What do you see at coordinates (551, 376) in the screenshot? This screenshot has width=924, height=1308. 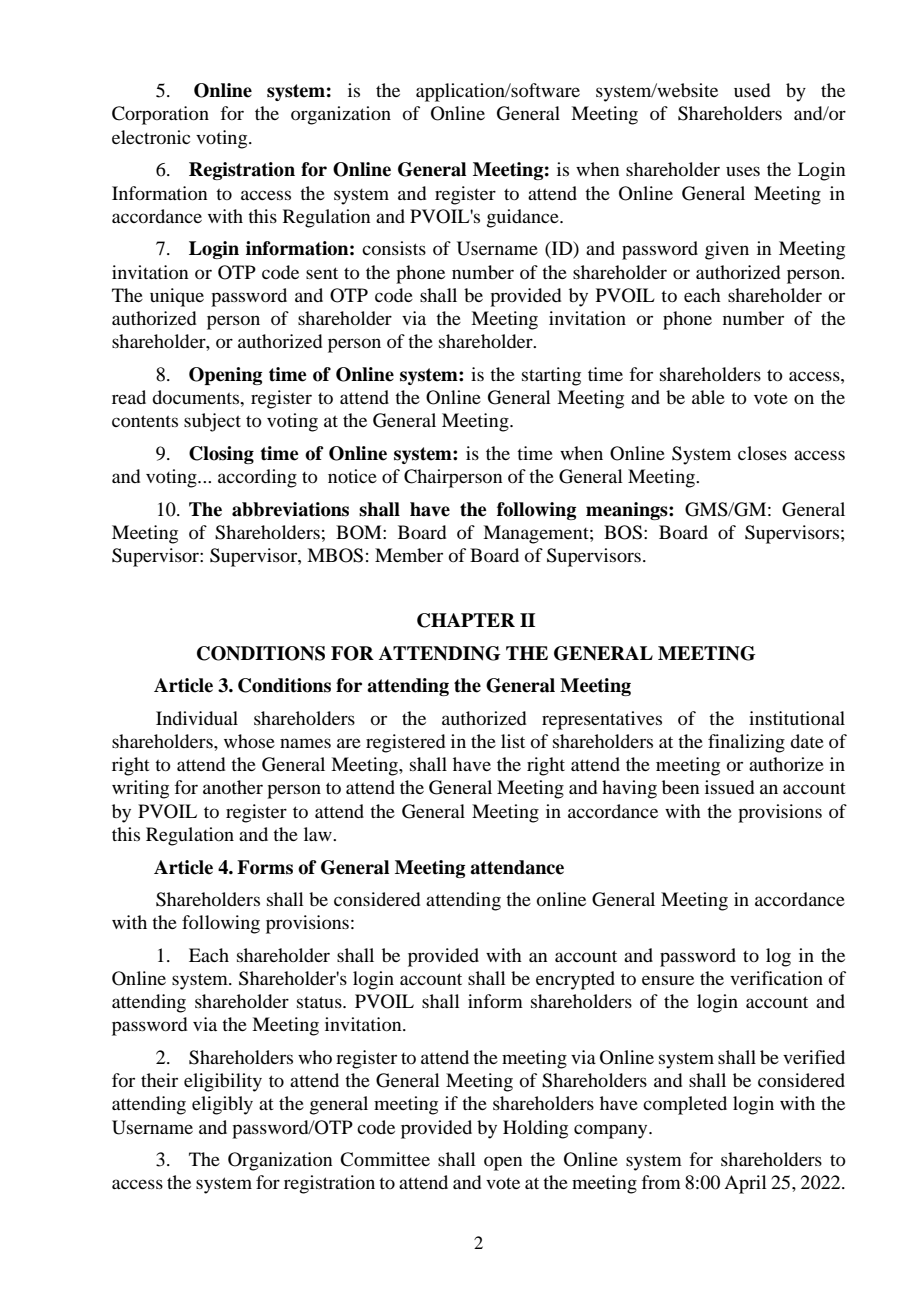 I see `starting` at bounding box center [551, 376].
